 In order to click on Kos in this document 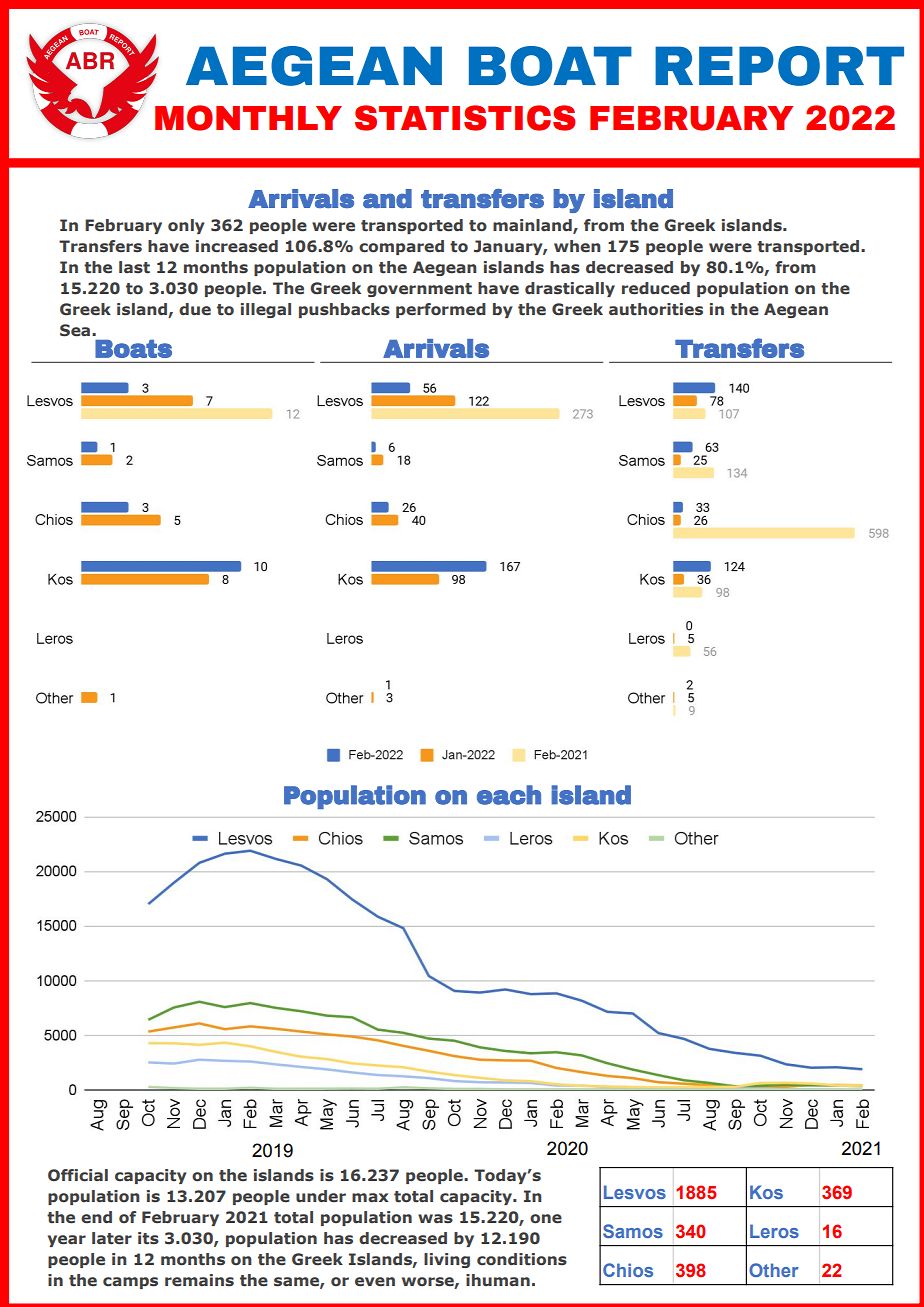, I will do `click(766, 1192)`.
